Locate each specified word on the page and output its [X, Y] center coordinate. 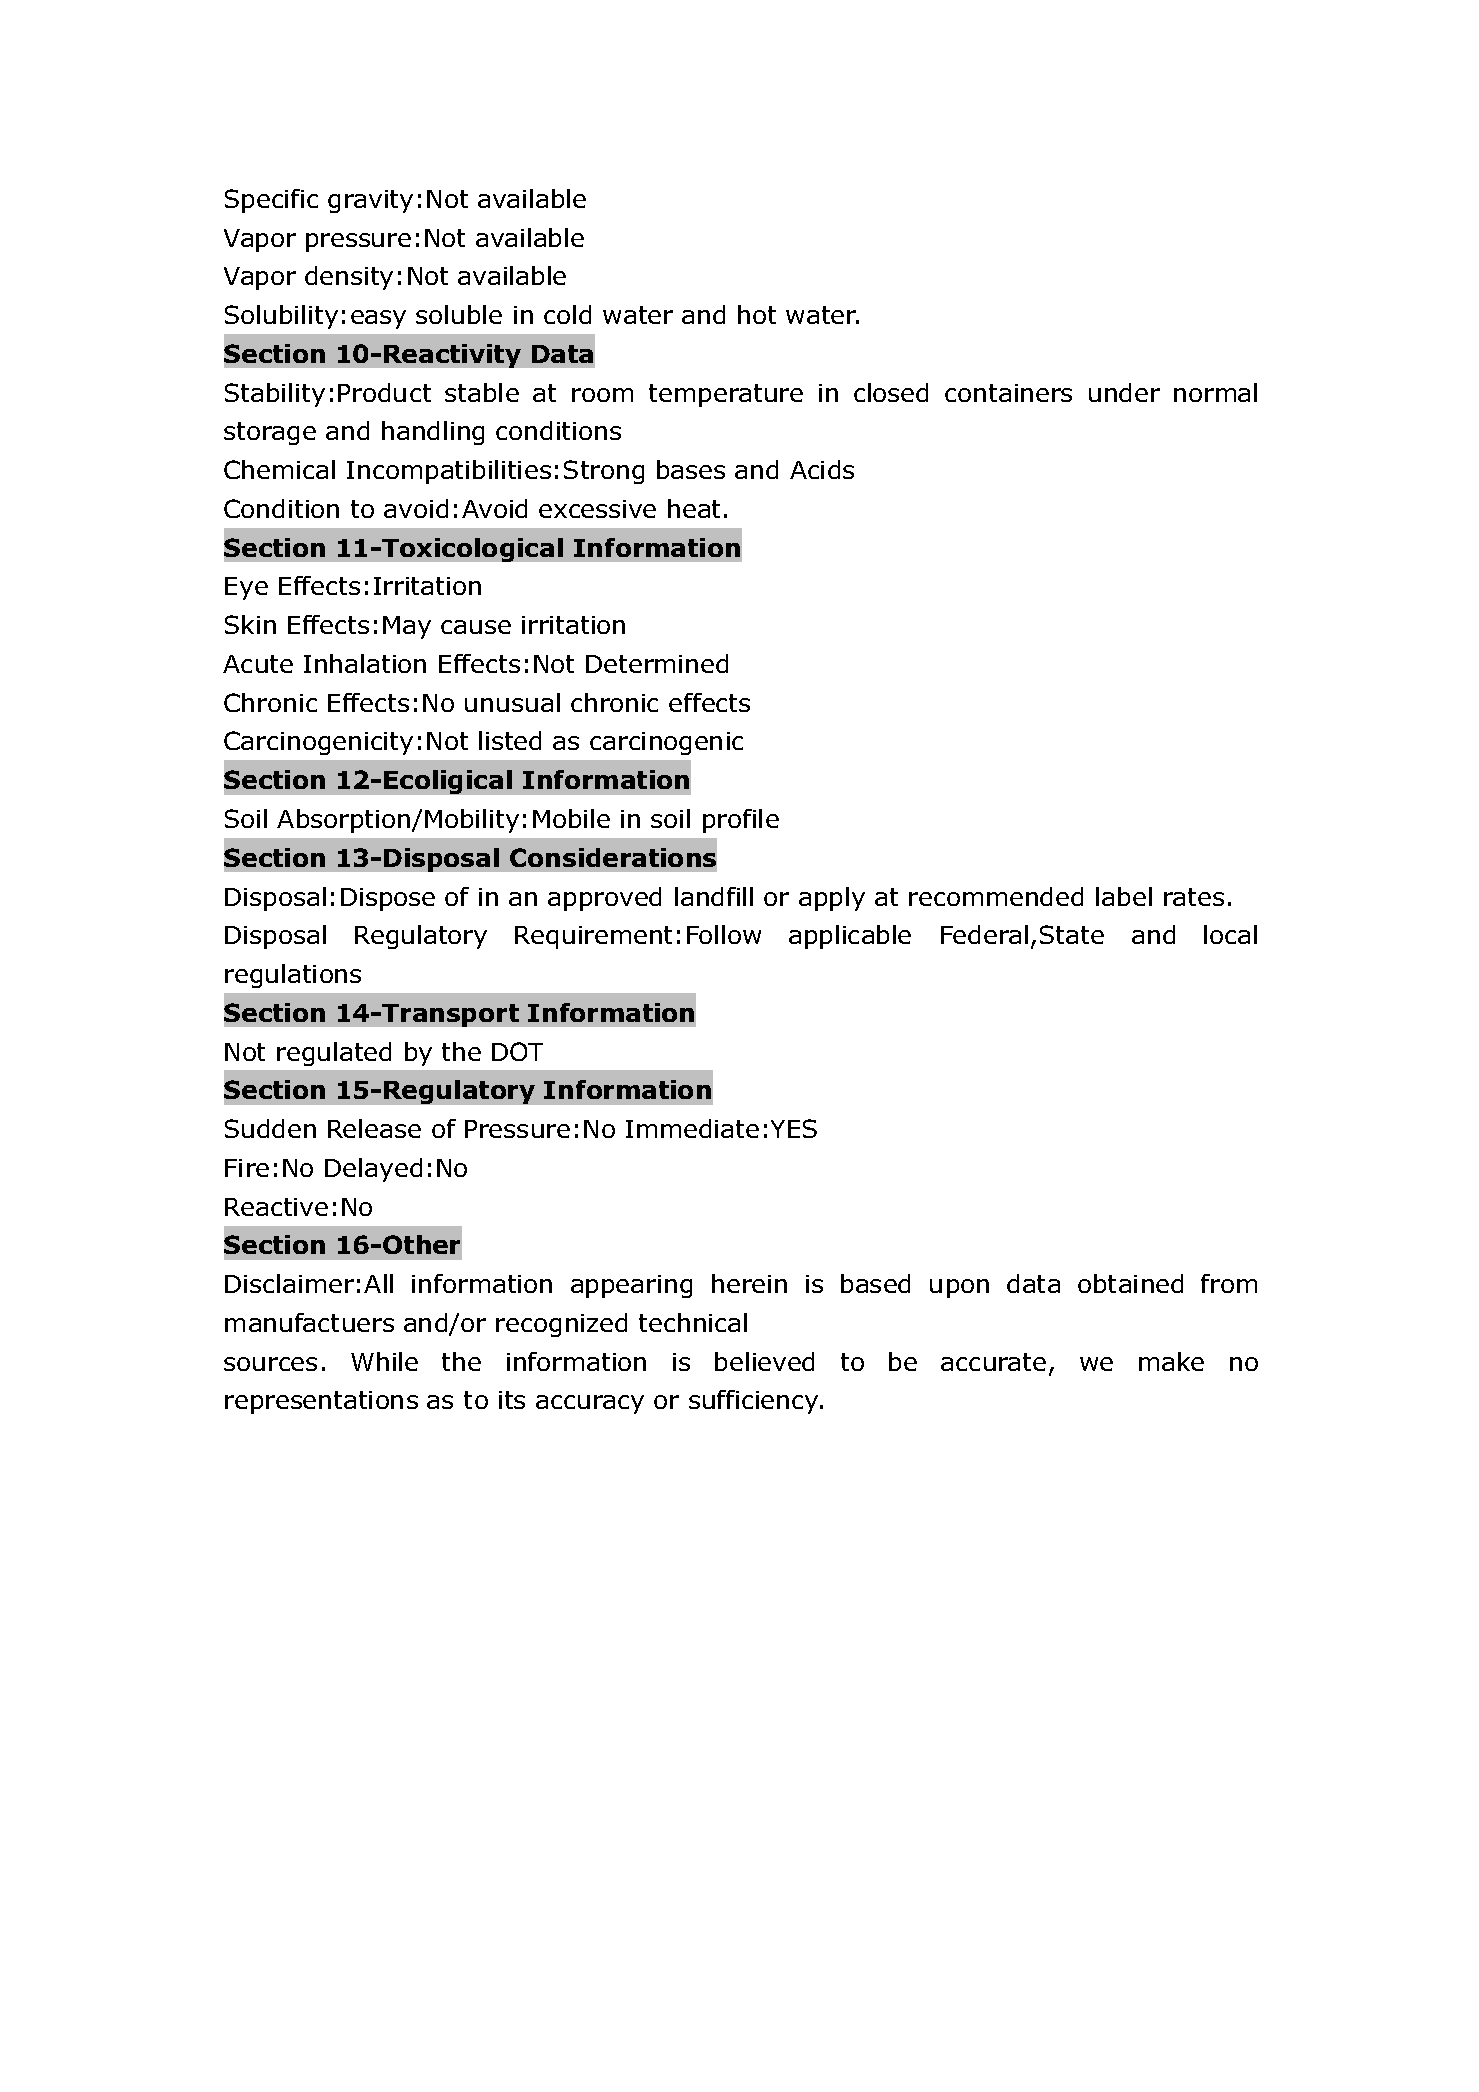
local [1230, 934]
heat [694, 508]
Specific [271, 201]
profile [741, 821]
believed [764, 1361]
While [384, 1361]
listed [510, 740]
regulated [334, 1054]
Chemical [279, 469]
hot [757, 314]
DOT [517, 1051]
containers [1008, 393]
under [1124, 392]
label [1124, 896]
